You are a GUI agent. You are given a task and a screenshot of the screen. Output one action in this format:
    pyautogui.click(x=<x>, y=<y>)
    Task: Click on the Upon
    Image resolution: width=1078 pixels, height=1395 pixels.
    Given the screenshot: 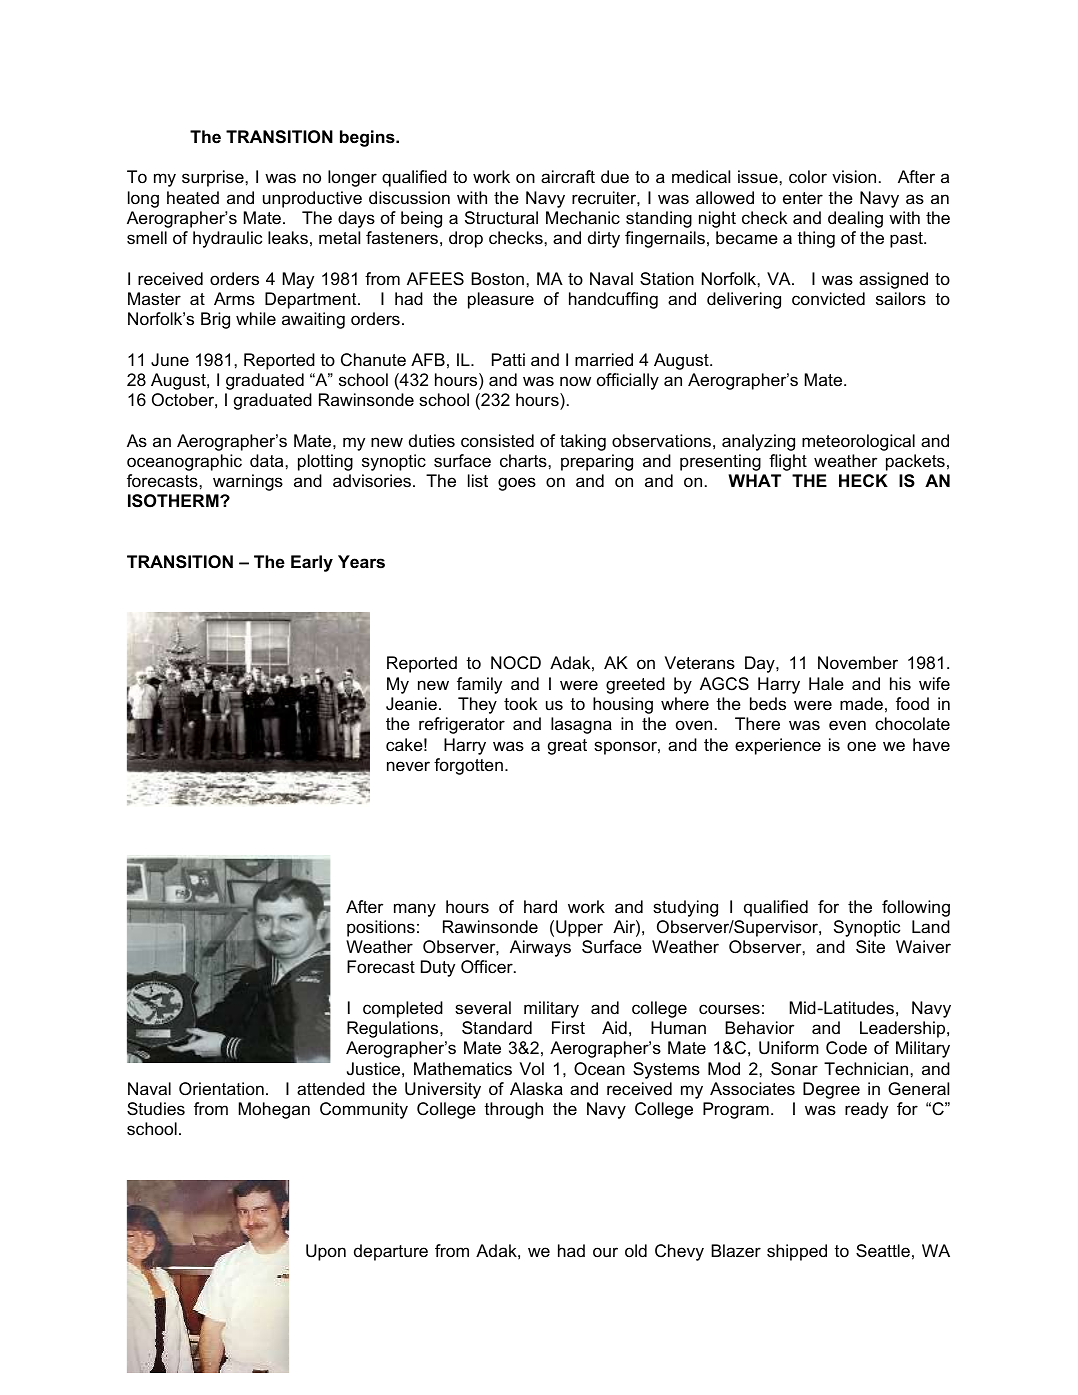 What is the action you would take?
    pyautogui.click(x=326, y=1252)
